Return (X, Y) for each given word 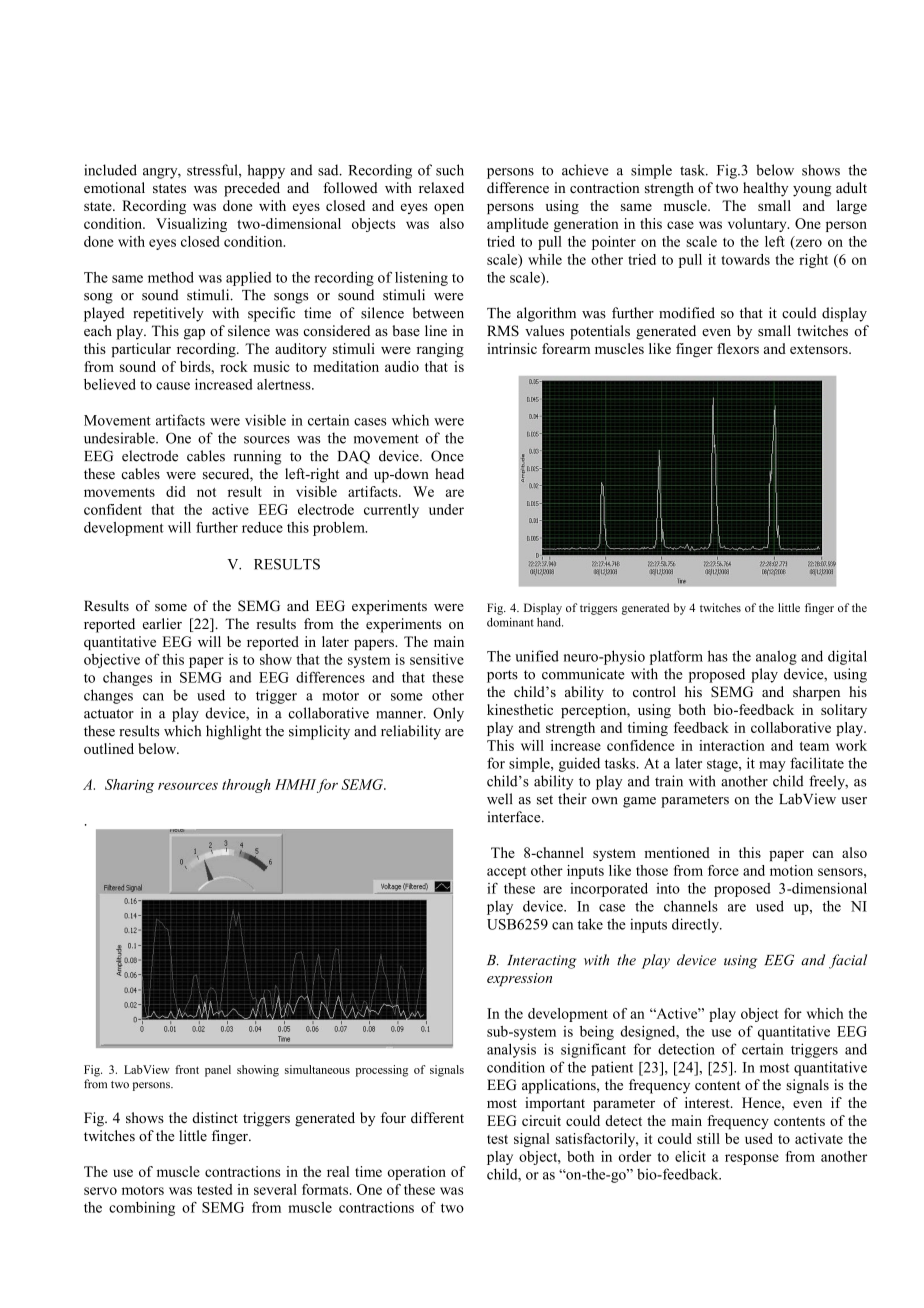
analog (776, 657)
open (449, 208)
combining (142, 1209)
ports (502, 676)
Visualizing (191, 225)
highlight (234, 732)
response (752, 1159)
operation (416, 1173)
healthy (765, 189)
